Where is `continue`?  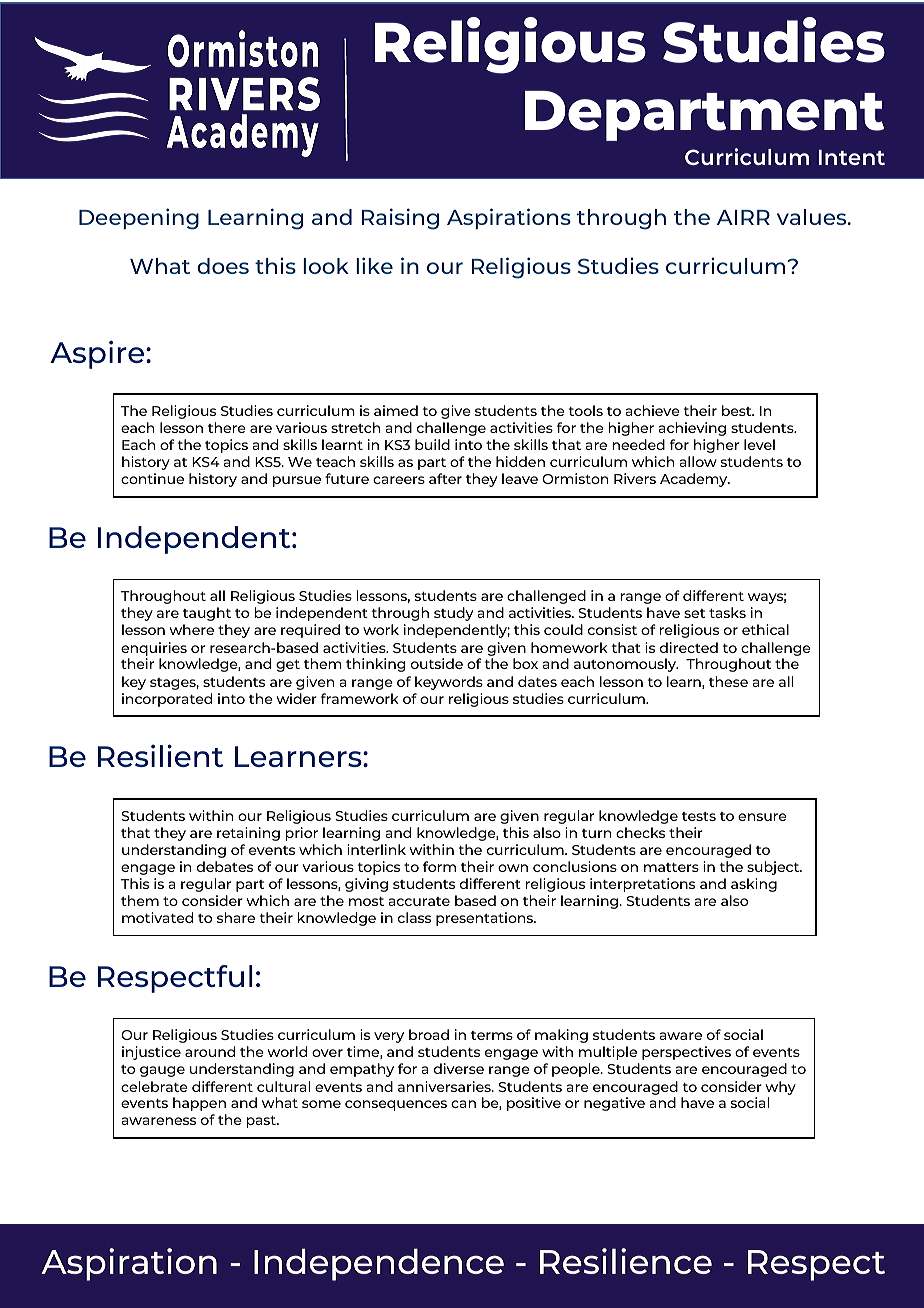 continue is located at coordinates (152, 478).
